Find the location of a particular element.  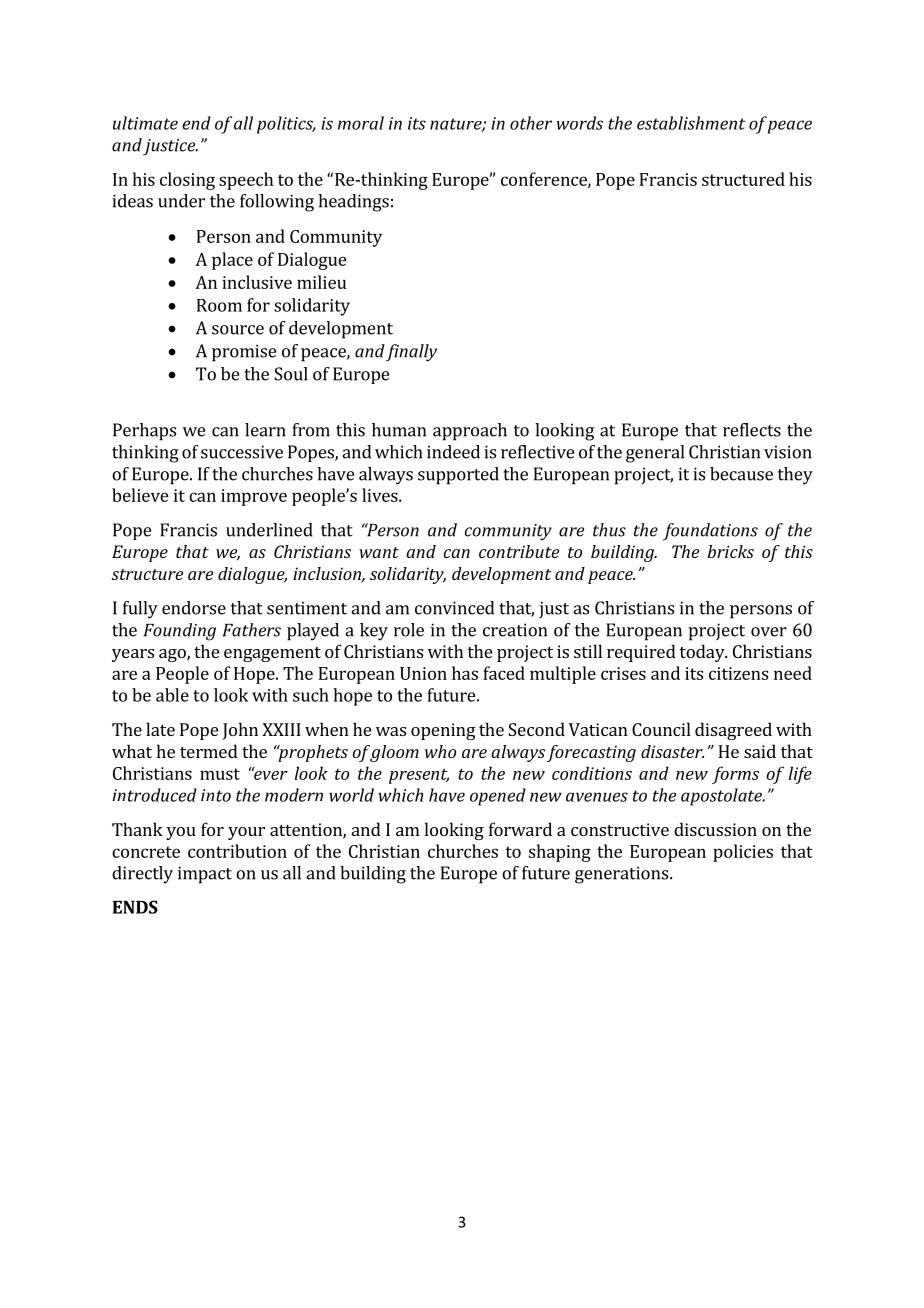

other is located at coordinates (531, 123).
